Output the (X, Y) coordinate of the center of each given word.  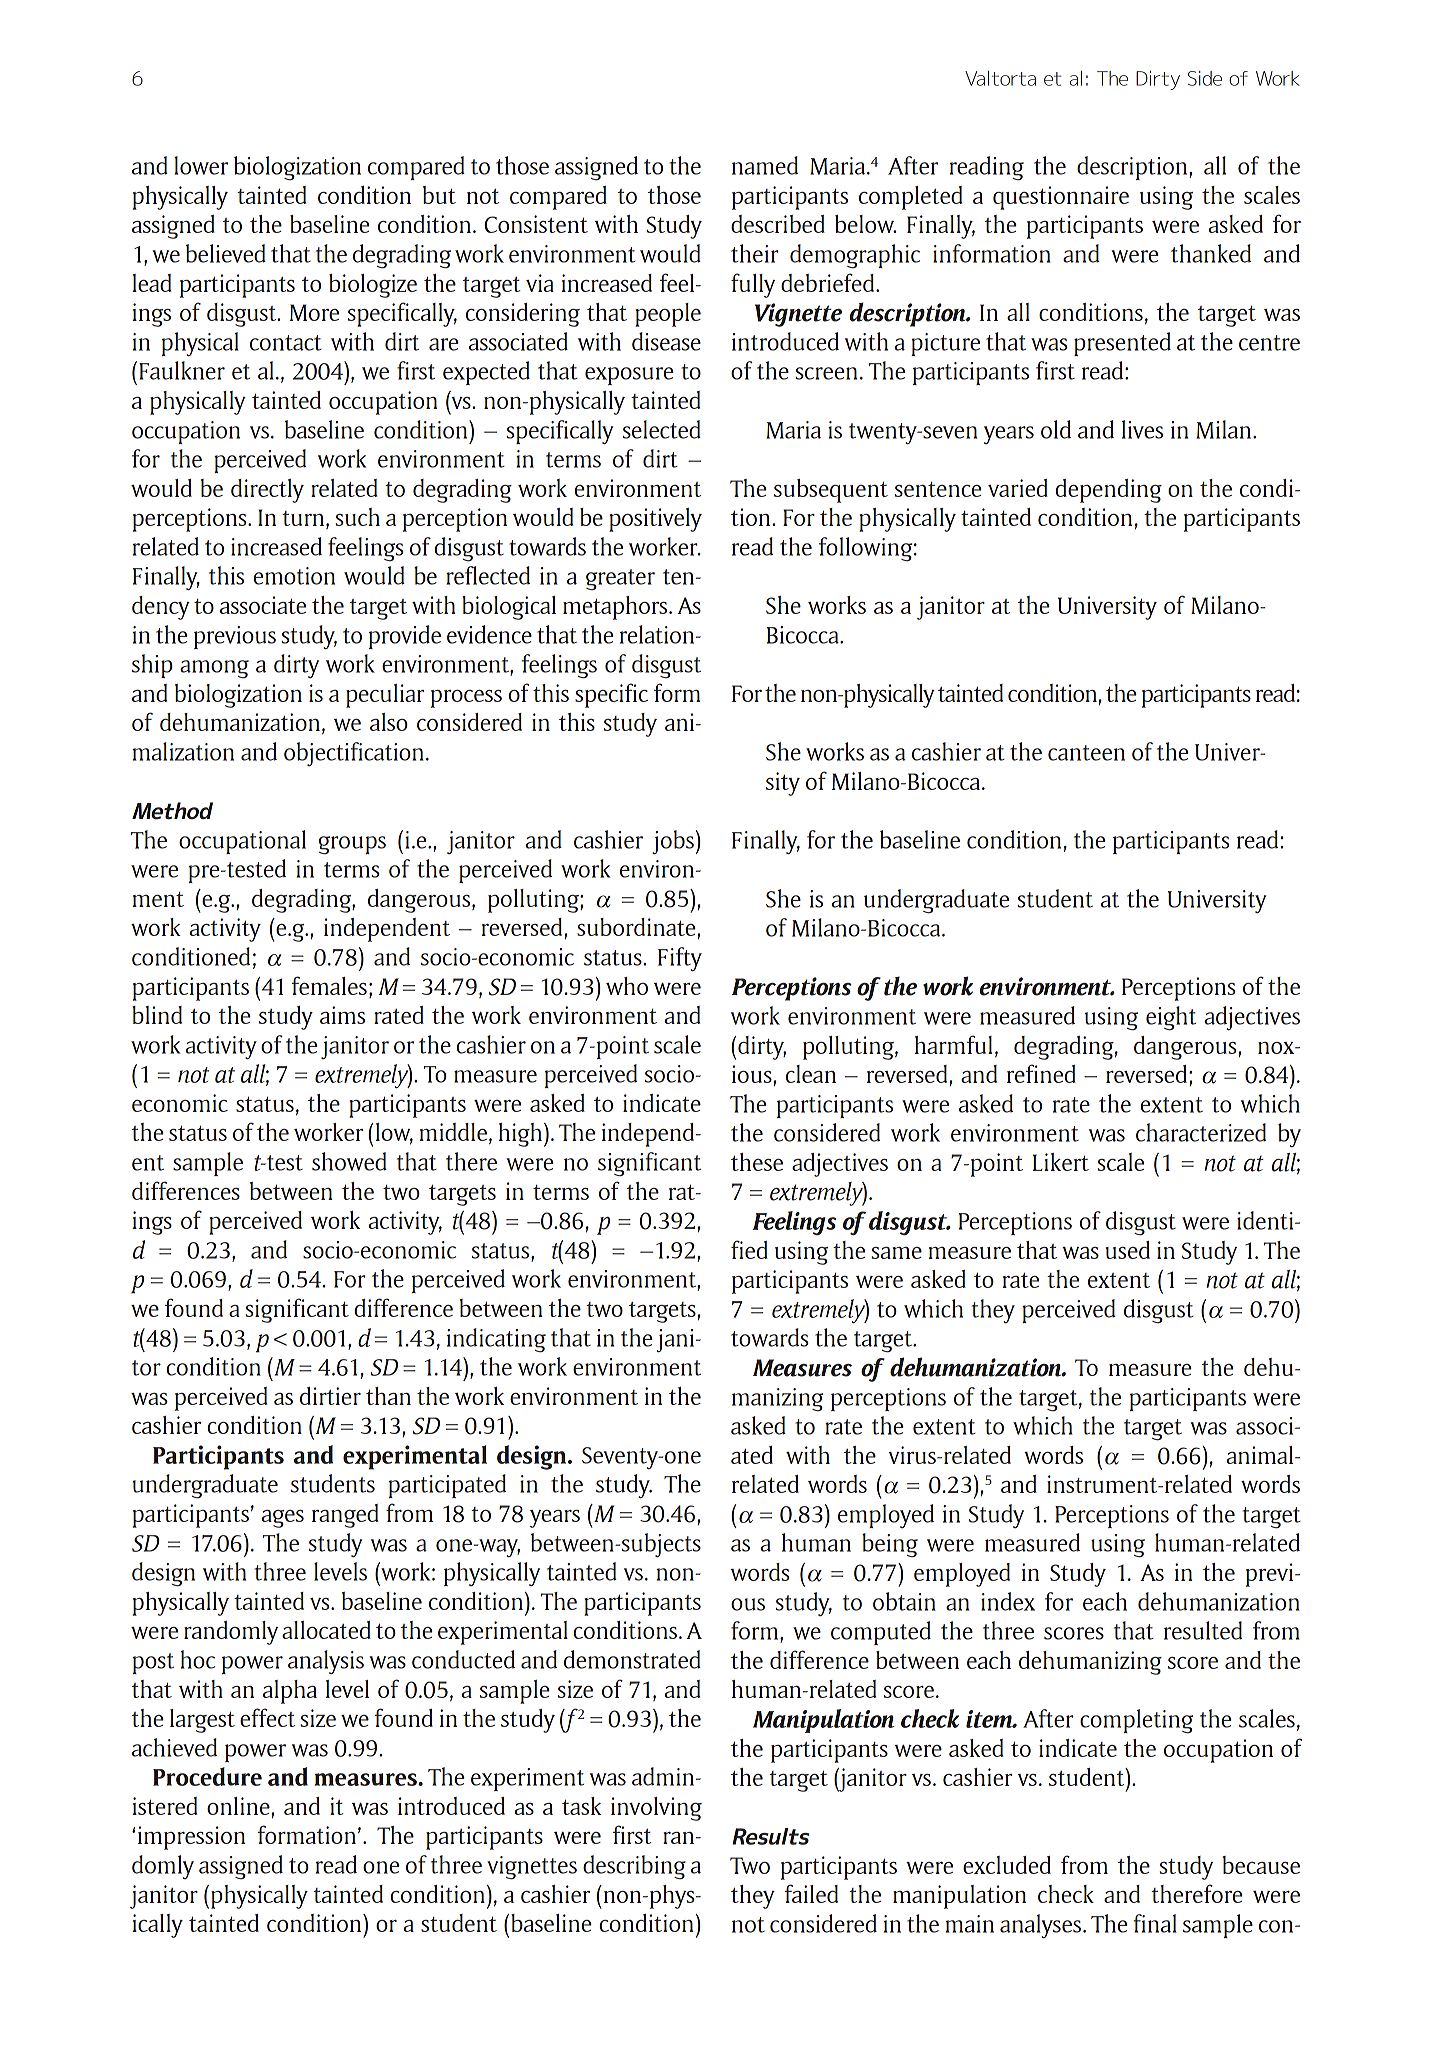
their (755, 253)
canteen (1086, 753)
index (1008, 1601)
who (627, 986)
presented (1122, 344)
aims (342, 1015)
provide (405, 637)
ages (282, 1519)
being (890, 1545)
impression (191, 1838)
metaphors (616, 608)
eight (1171, 1018)
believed (226, 253)
